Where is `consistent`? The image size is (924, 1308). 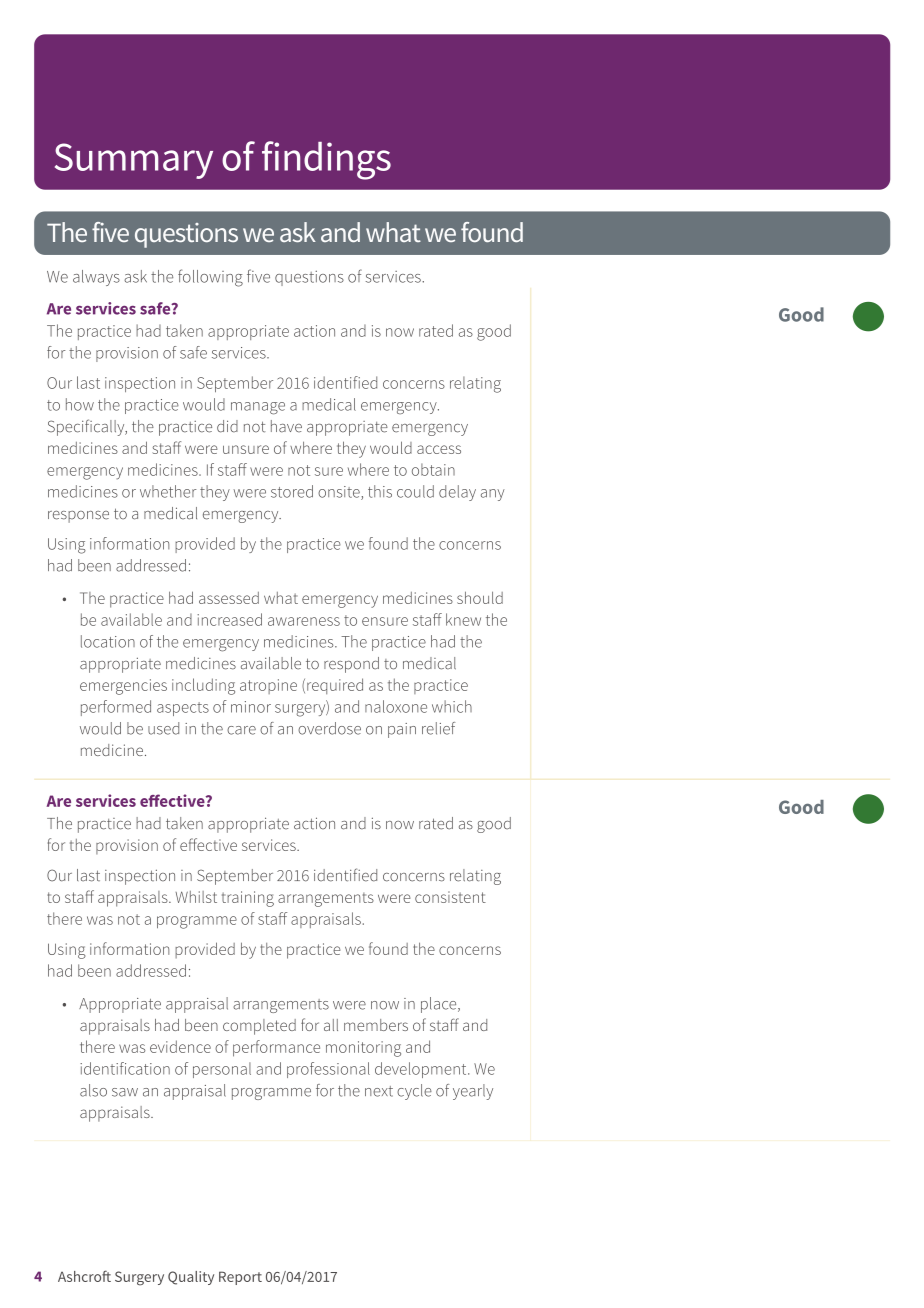 consistent is located at coordinates (450, 897).
